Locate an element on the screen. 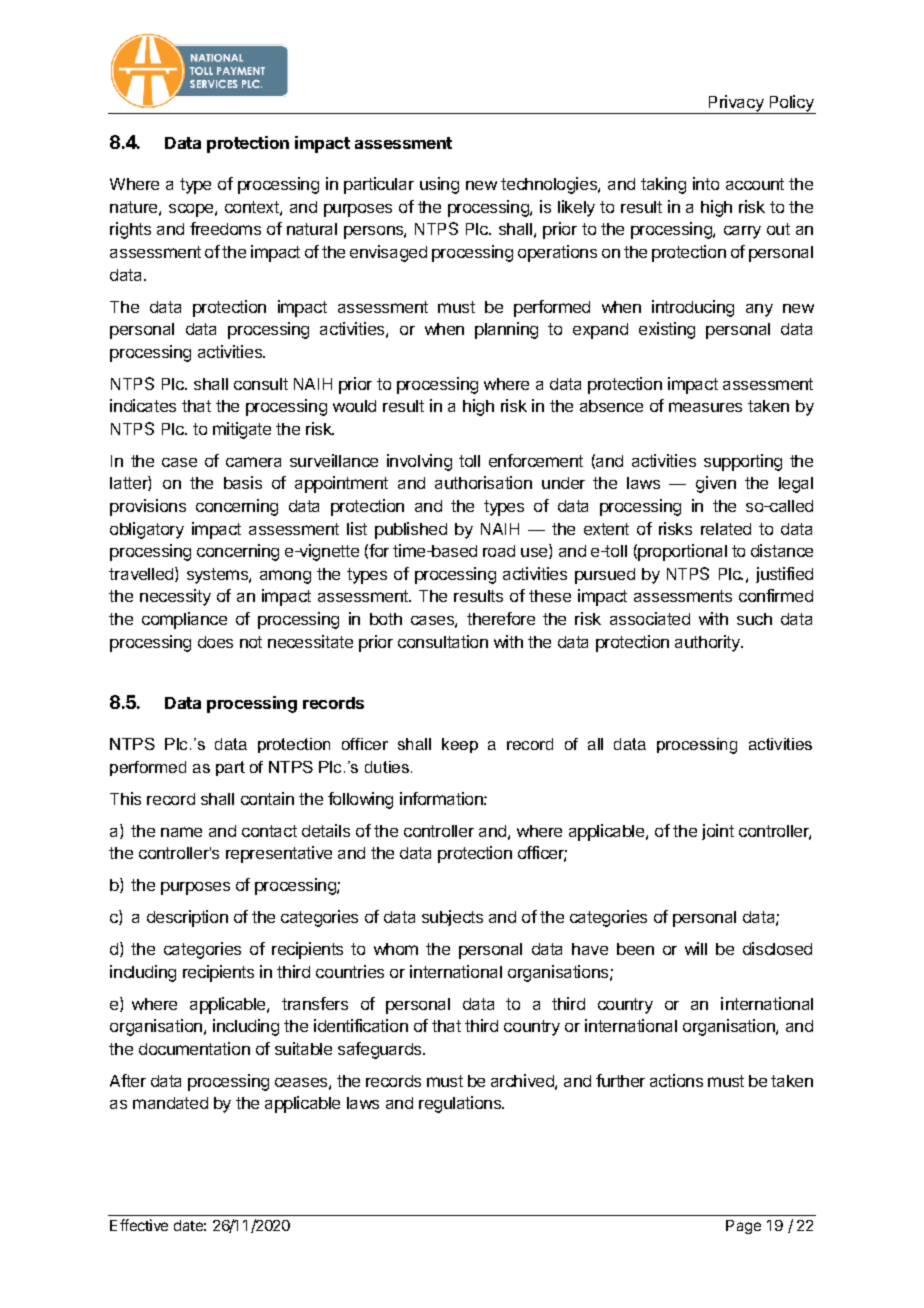  using is located at coordinates (439, 185).
